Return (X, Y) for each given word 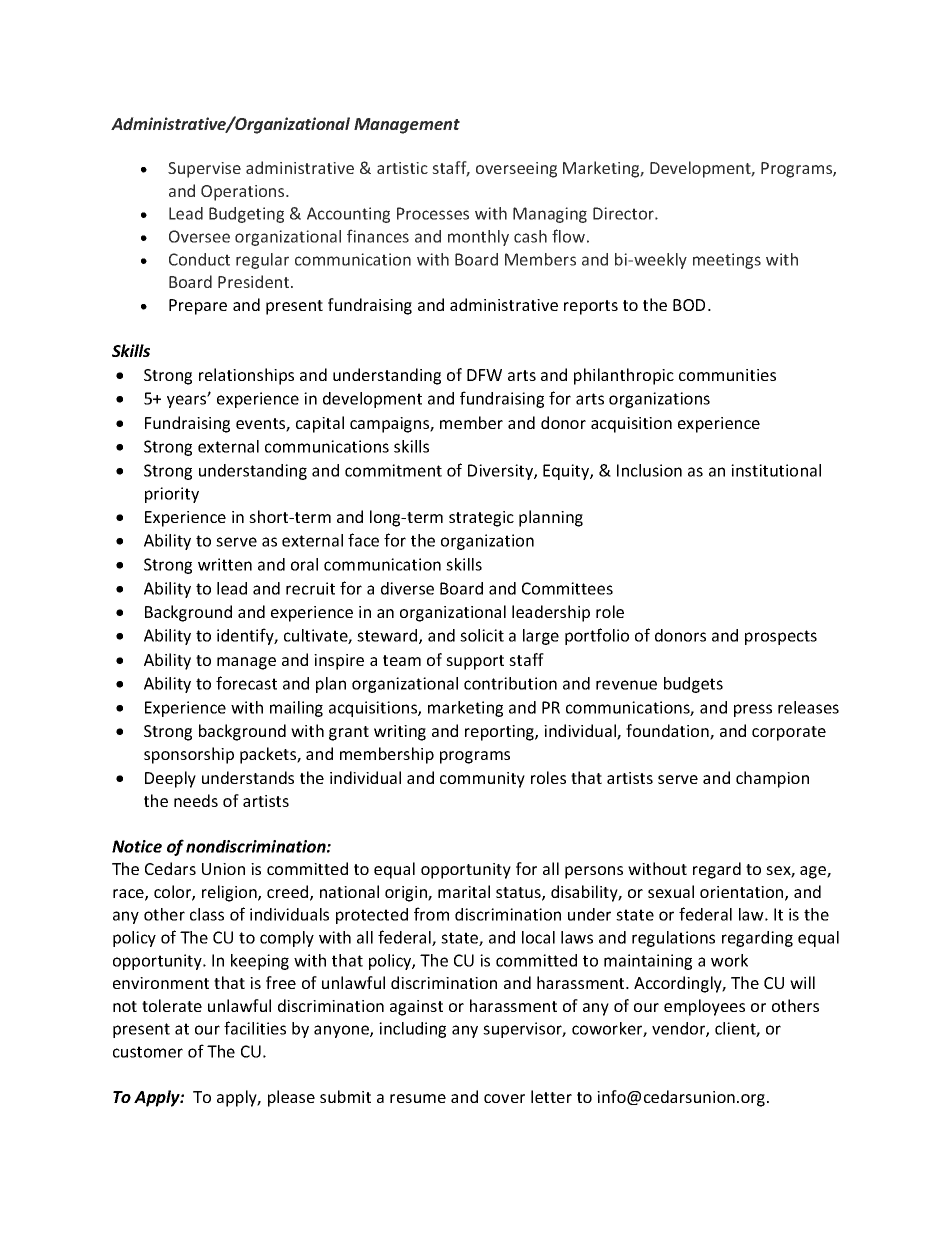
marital (464, 891)
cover (504, 1098)
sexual (671, 891)
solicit (482, 635)
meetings (727, 261)
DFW (484, 375)
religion (230, 893)
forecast (246, 683)
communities (727, 375)
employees (704, 1007)
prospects (781, 637)
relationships (246, 376)
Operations (244, 193)
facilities (255, 1028)
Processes (433, 213)
